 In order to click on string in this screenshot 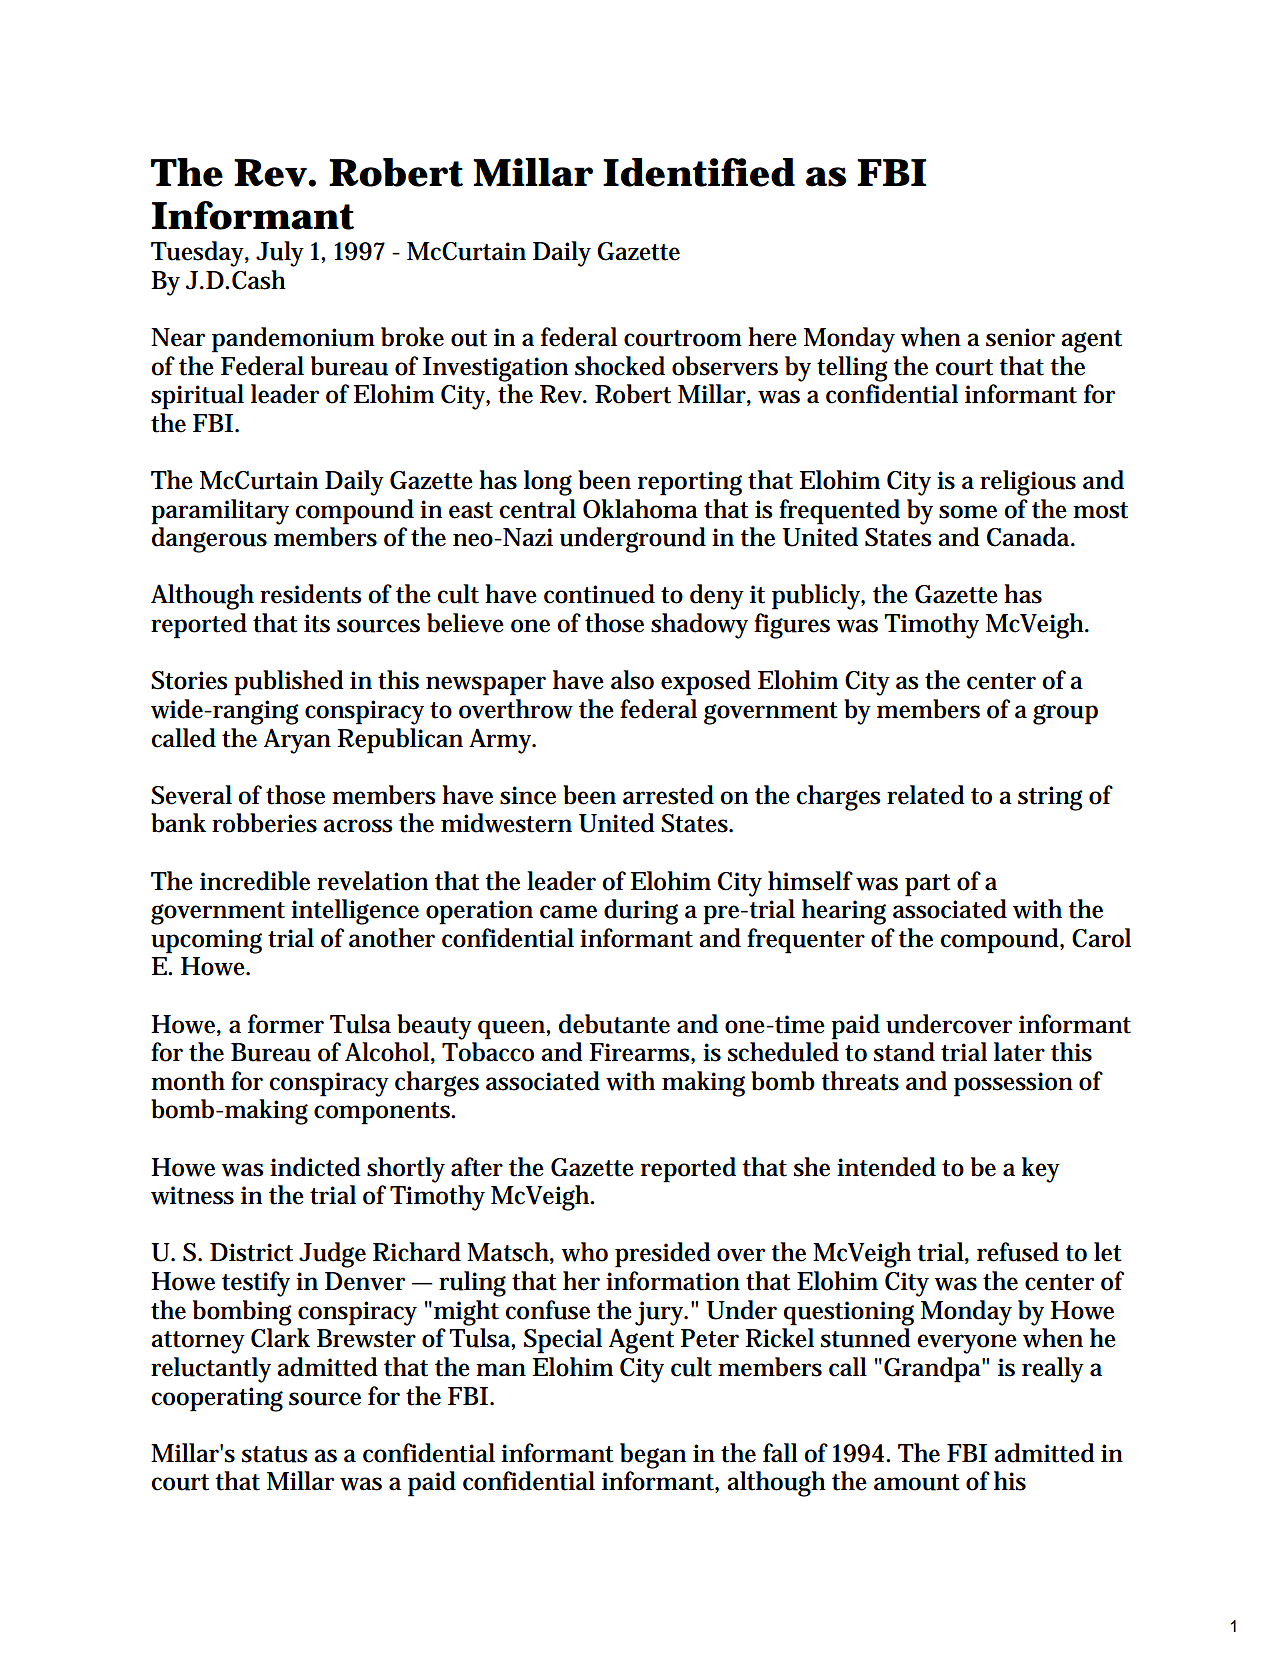, I will do `click(1050, 798)`.
